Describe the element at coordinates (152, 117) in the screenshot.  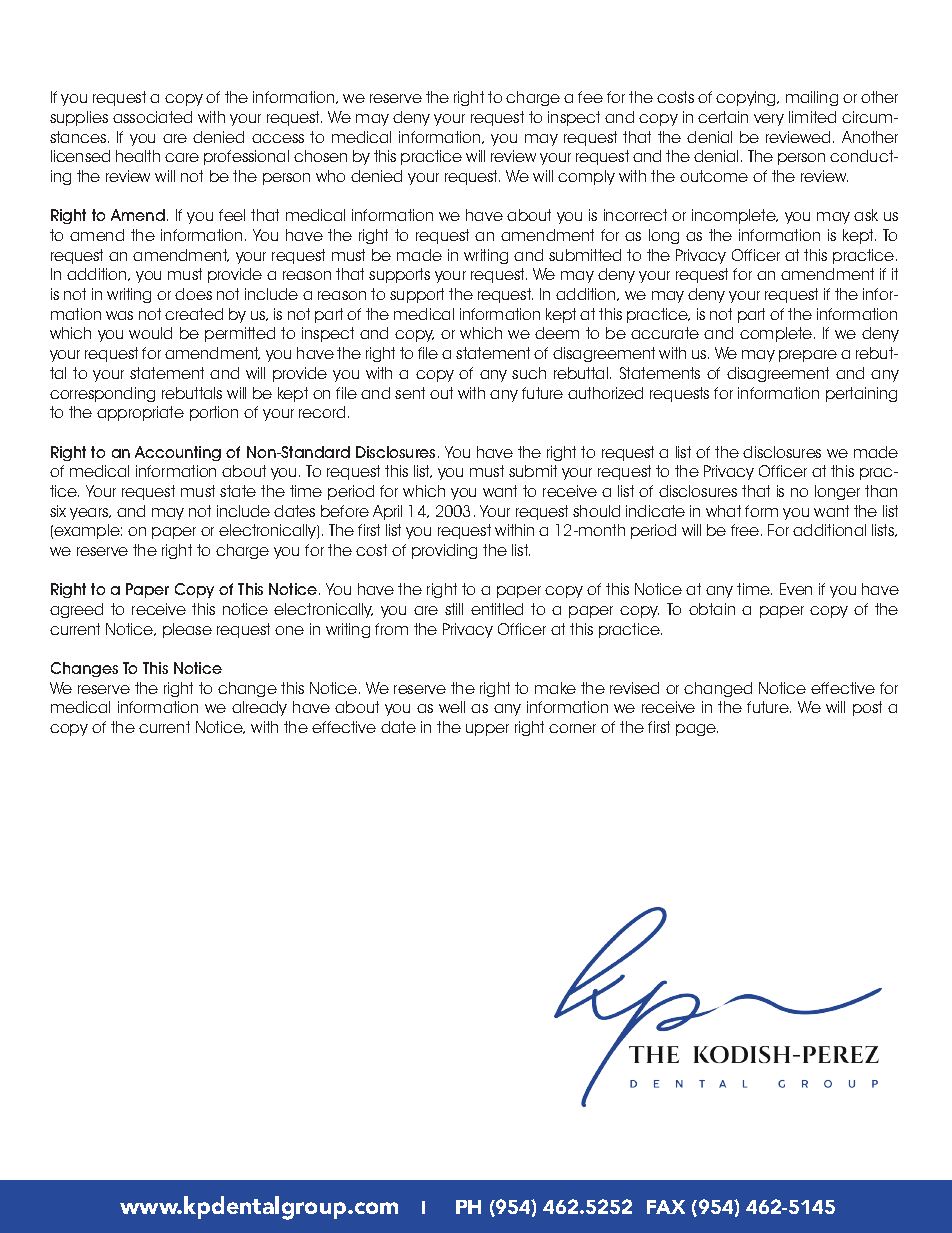
I see `associated` at that location.
